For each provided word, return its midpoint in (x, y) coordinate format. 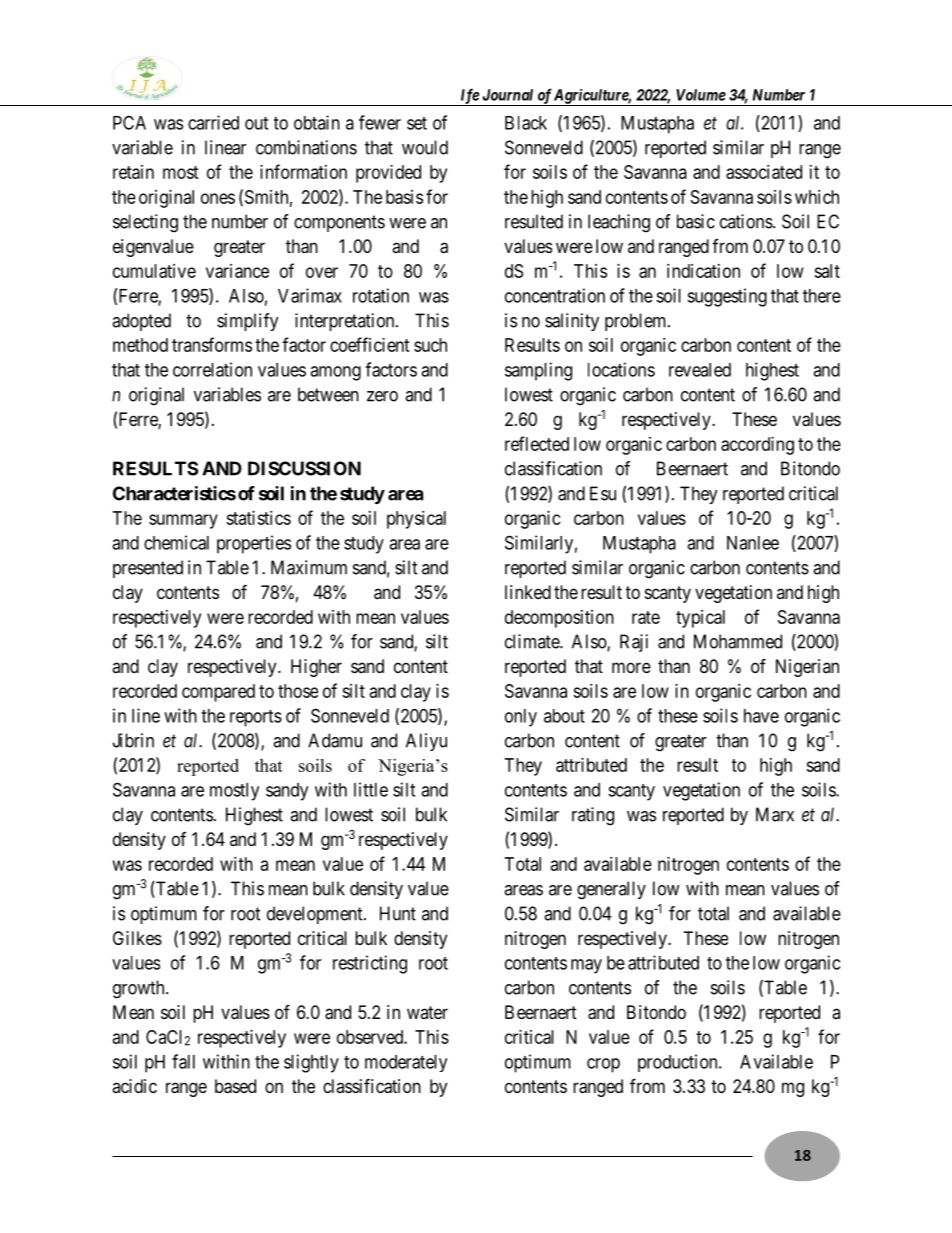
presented (148, 569)
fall (183, 1061)
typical (700, 619)
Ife (469, 97)
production (679, 1063)
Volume (701, 95)
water (427, 1012)
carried (213, 122)
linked (528, 592)
